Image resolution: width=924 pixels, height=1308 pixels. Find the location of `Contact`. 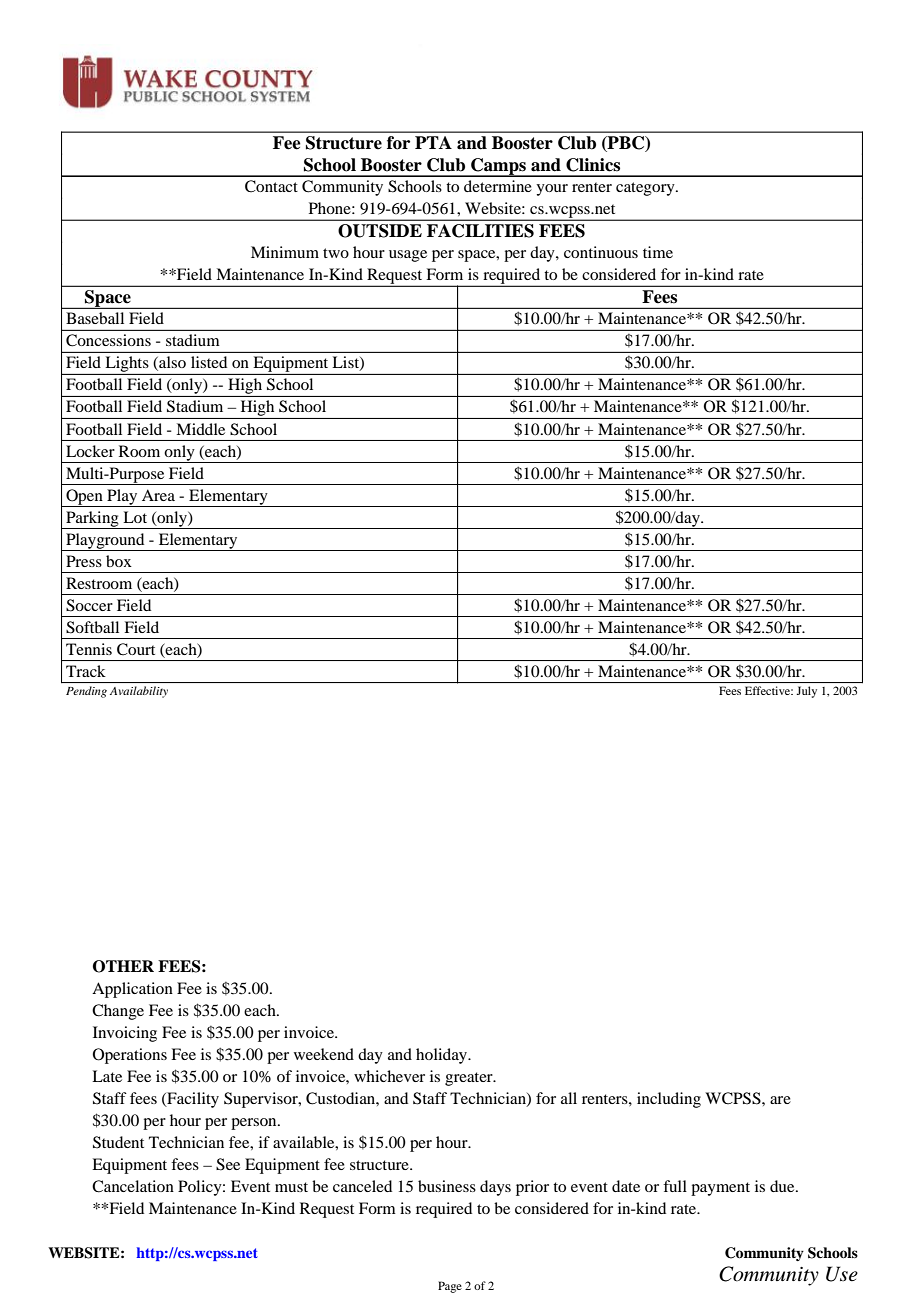

Contact is located at coordinates (271, 186).
